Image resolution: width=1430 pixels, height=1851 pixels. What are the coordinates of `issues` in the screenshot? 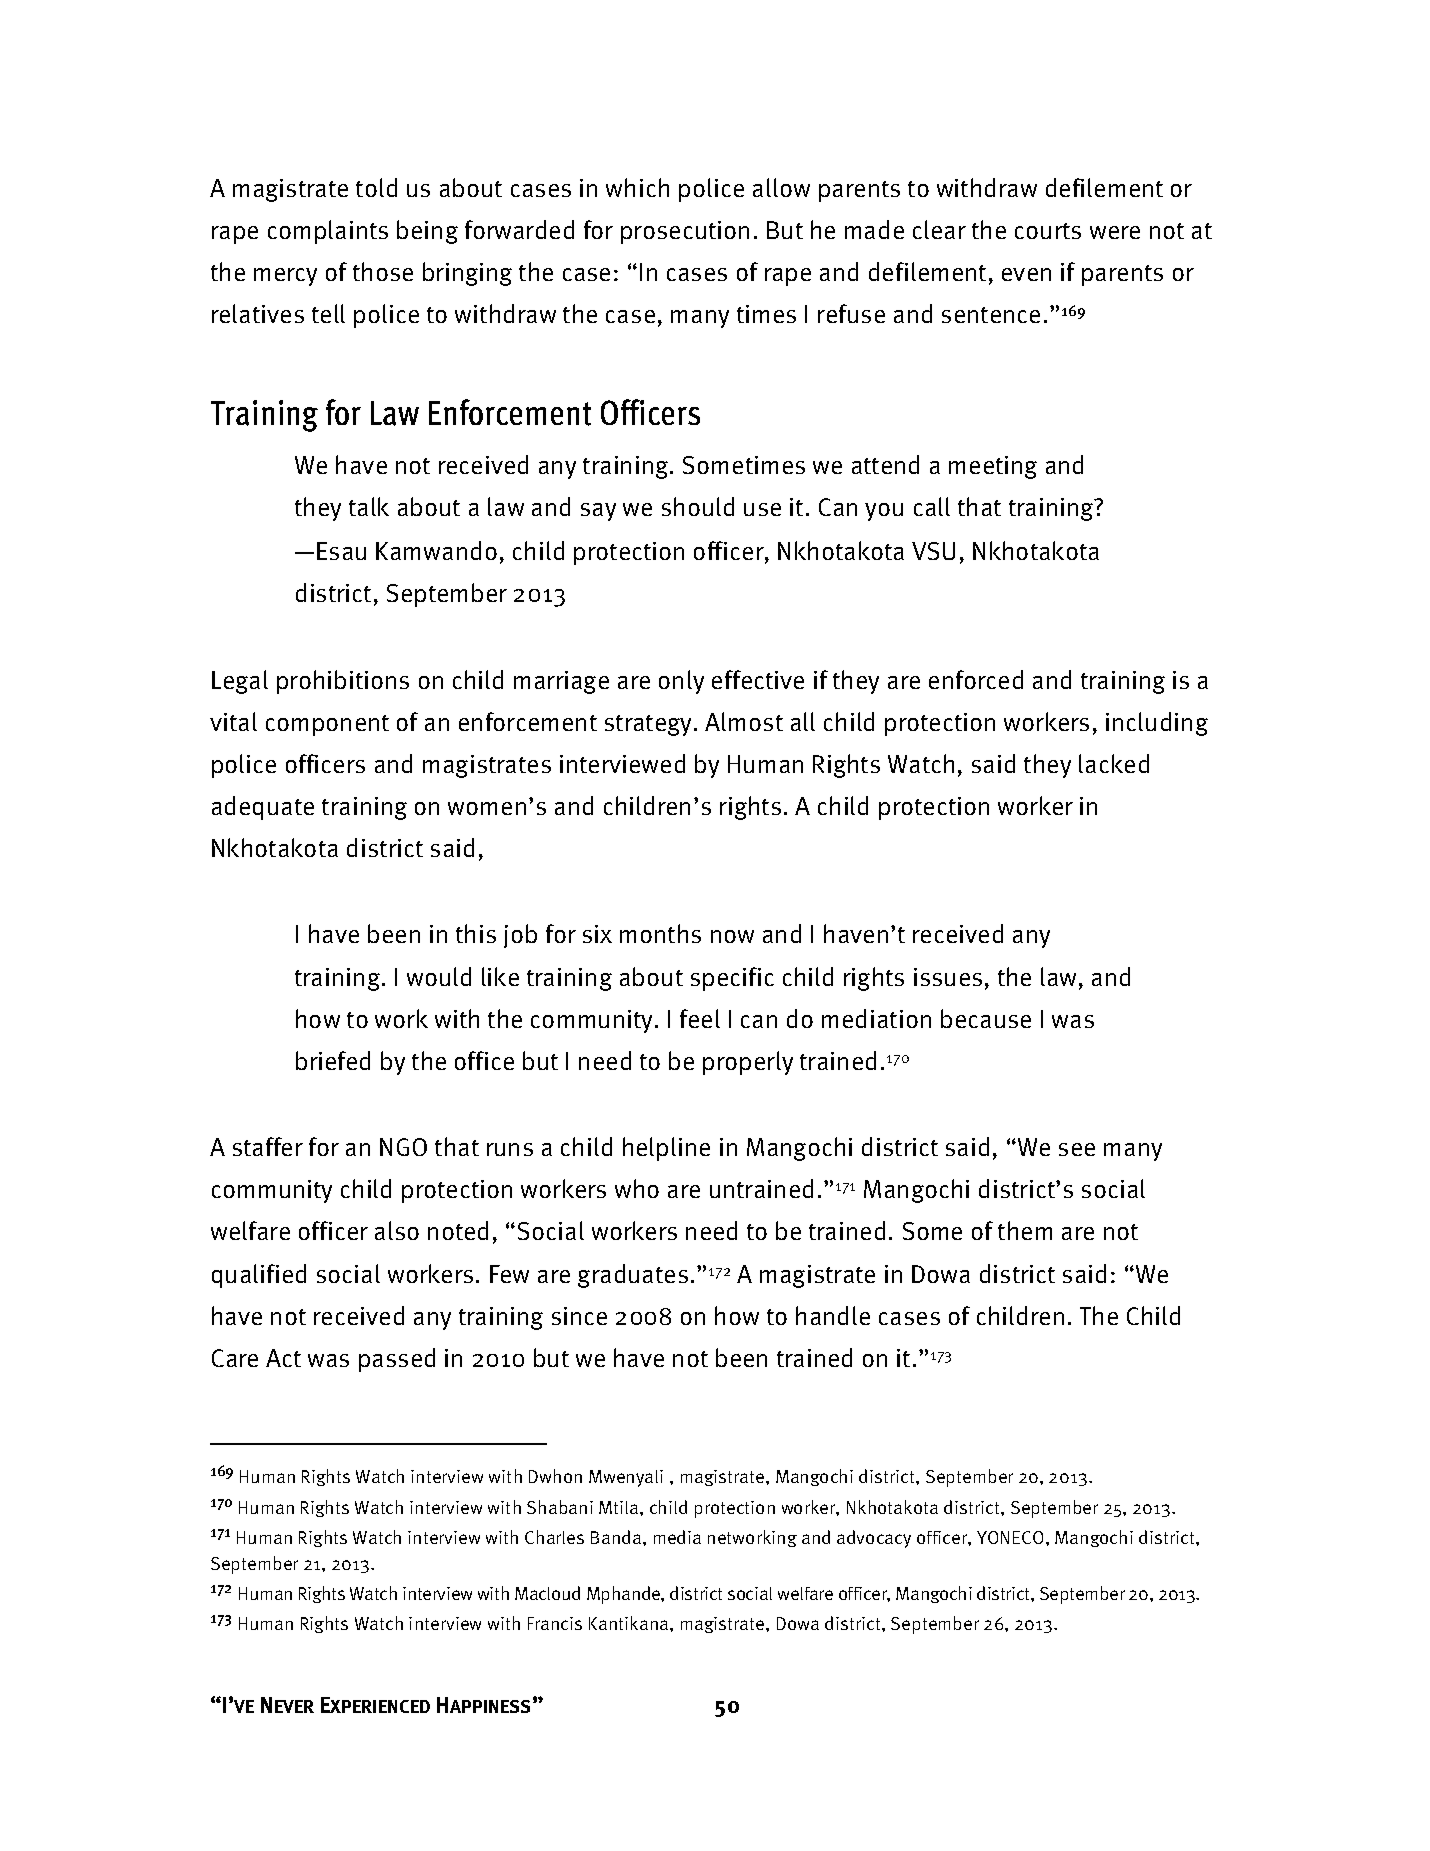 It's located at (948, 977).
